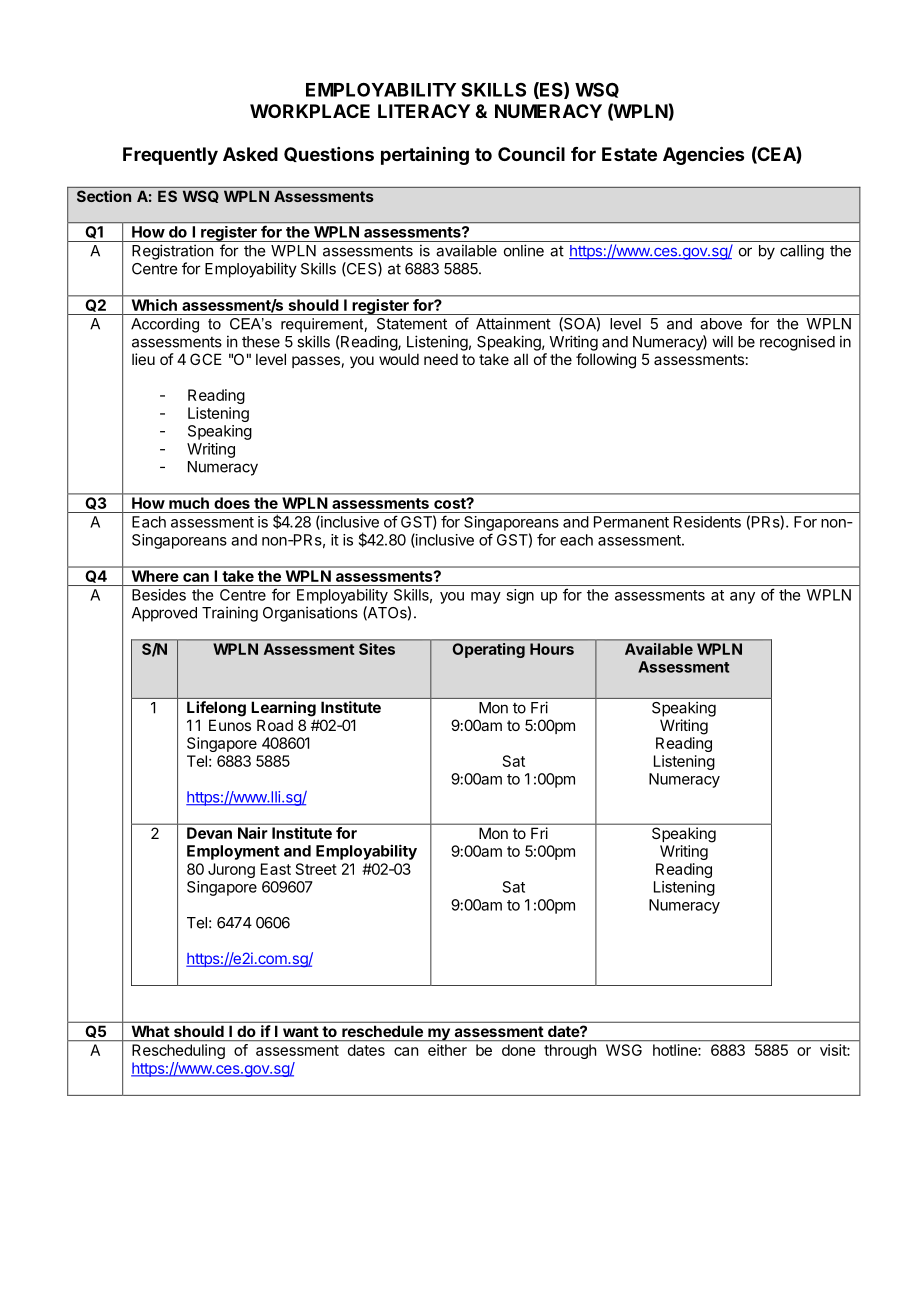 The height and width of the document is (1308, 924). I want to click on any, so click(742, 598).
